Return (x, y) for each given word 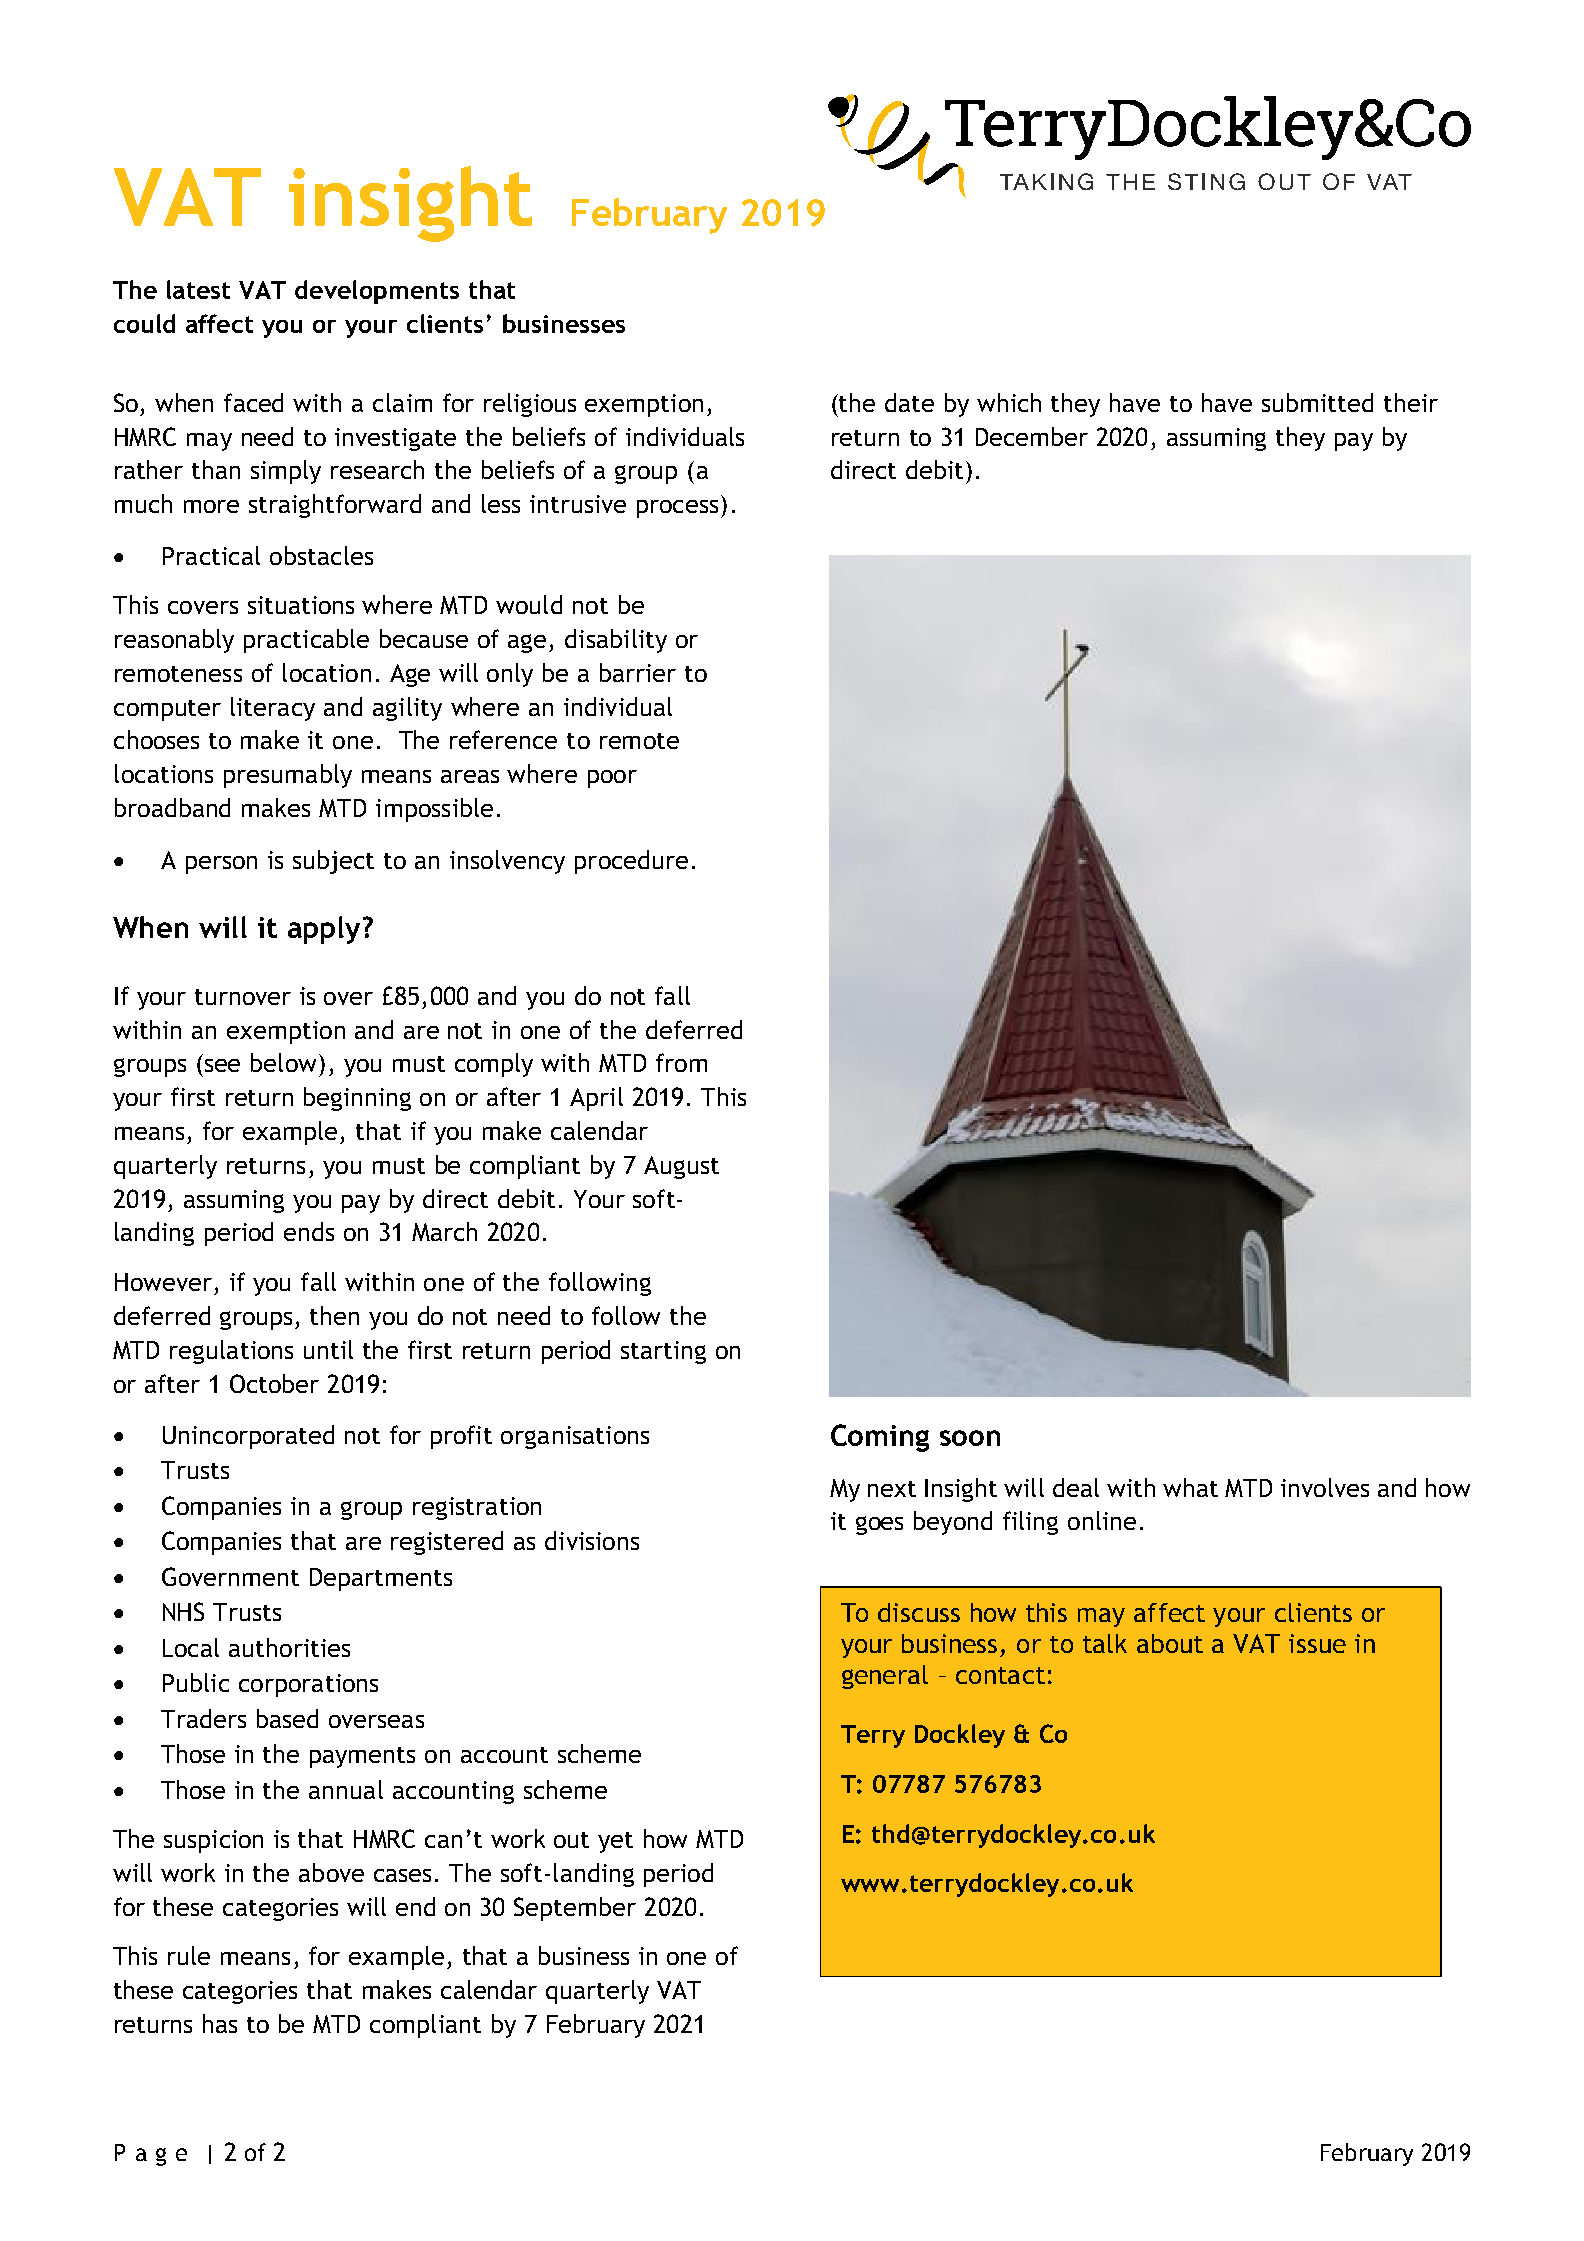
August (681, 1167)
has (220, 2023)
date (909, 402)
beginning (357, 1099)
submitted (1317, 402)
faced (253, 402)
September (575, 1909)
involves (1325, 1487)
